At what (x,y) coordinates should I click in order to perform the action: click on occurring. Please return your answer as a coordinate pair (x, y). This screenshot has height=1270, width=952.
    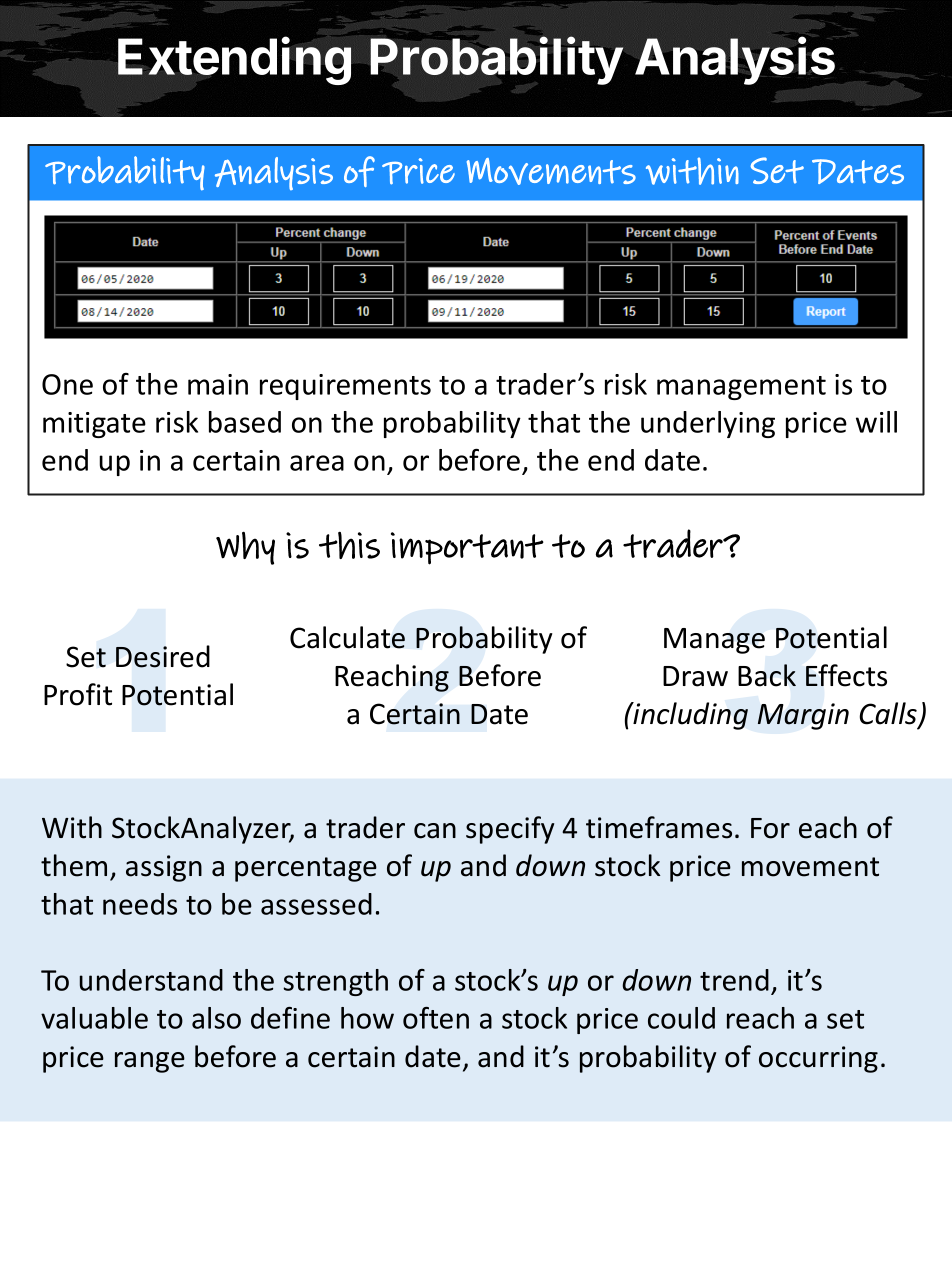
    Looking at the image, I should click on (818, 1059).
